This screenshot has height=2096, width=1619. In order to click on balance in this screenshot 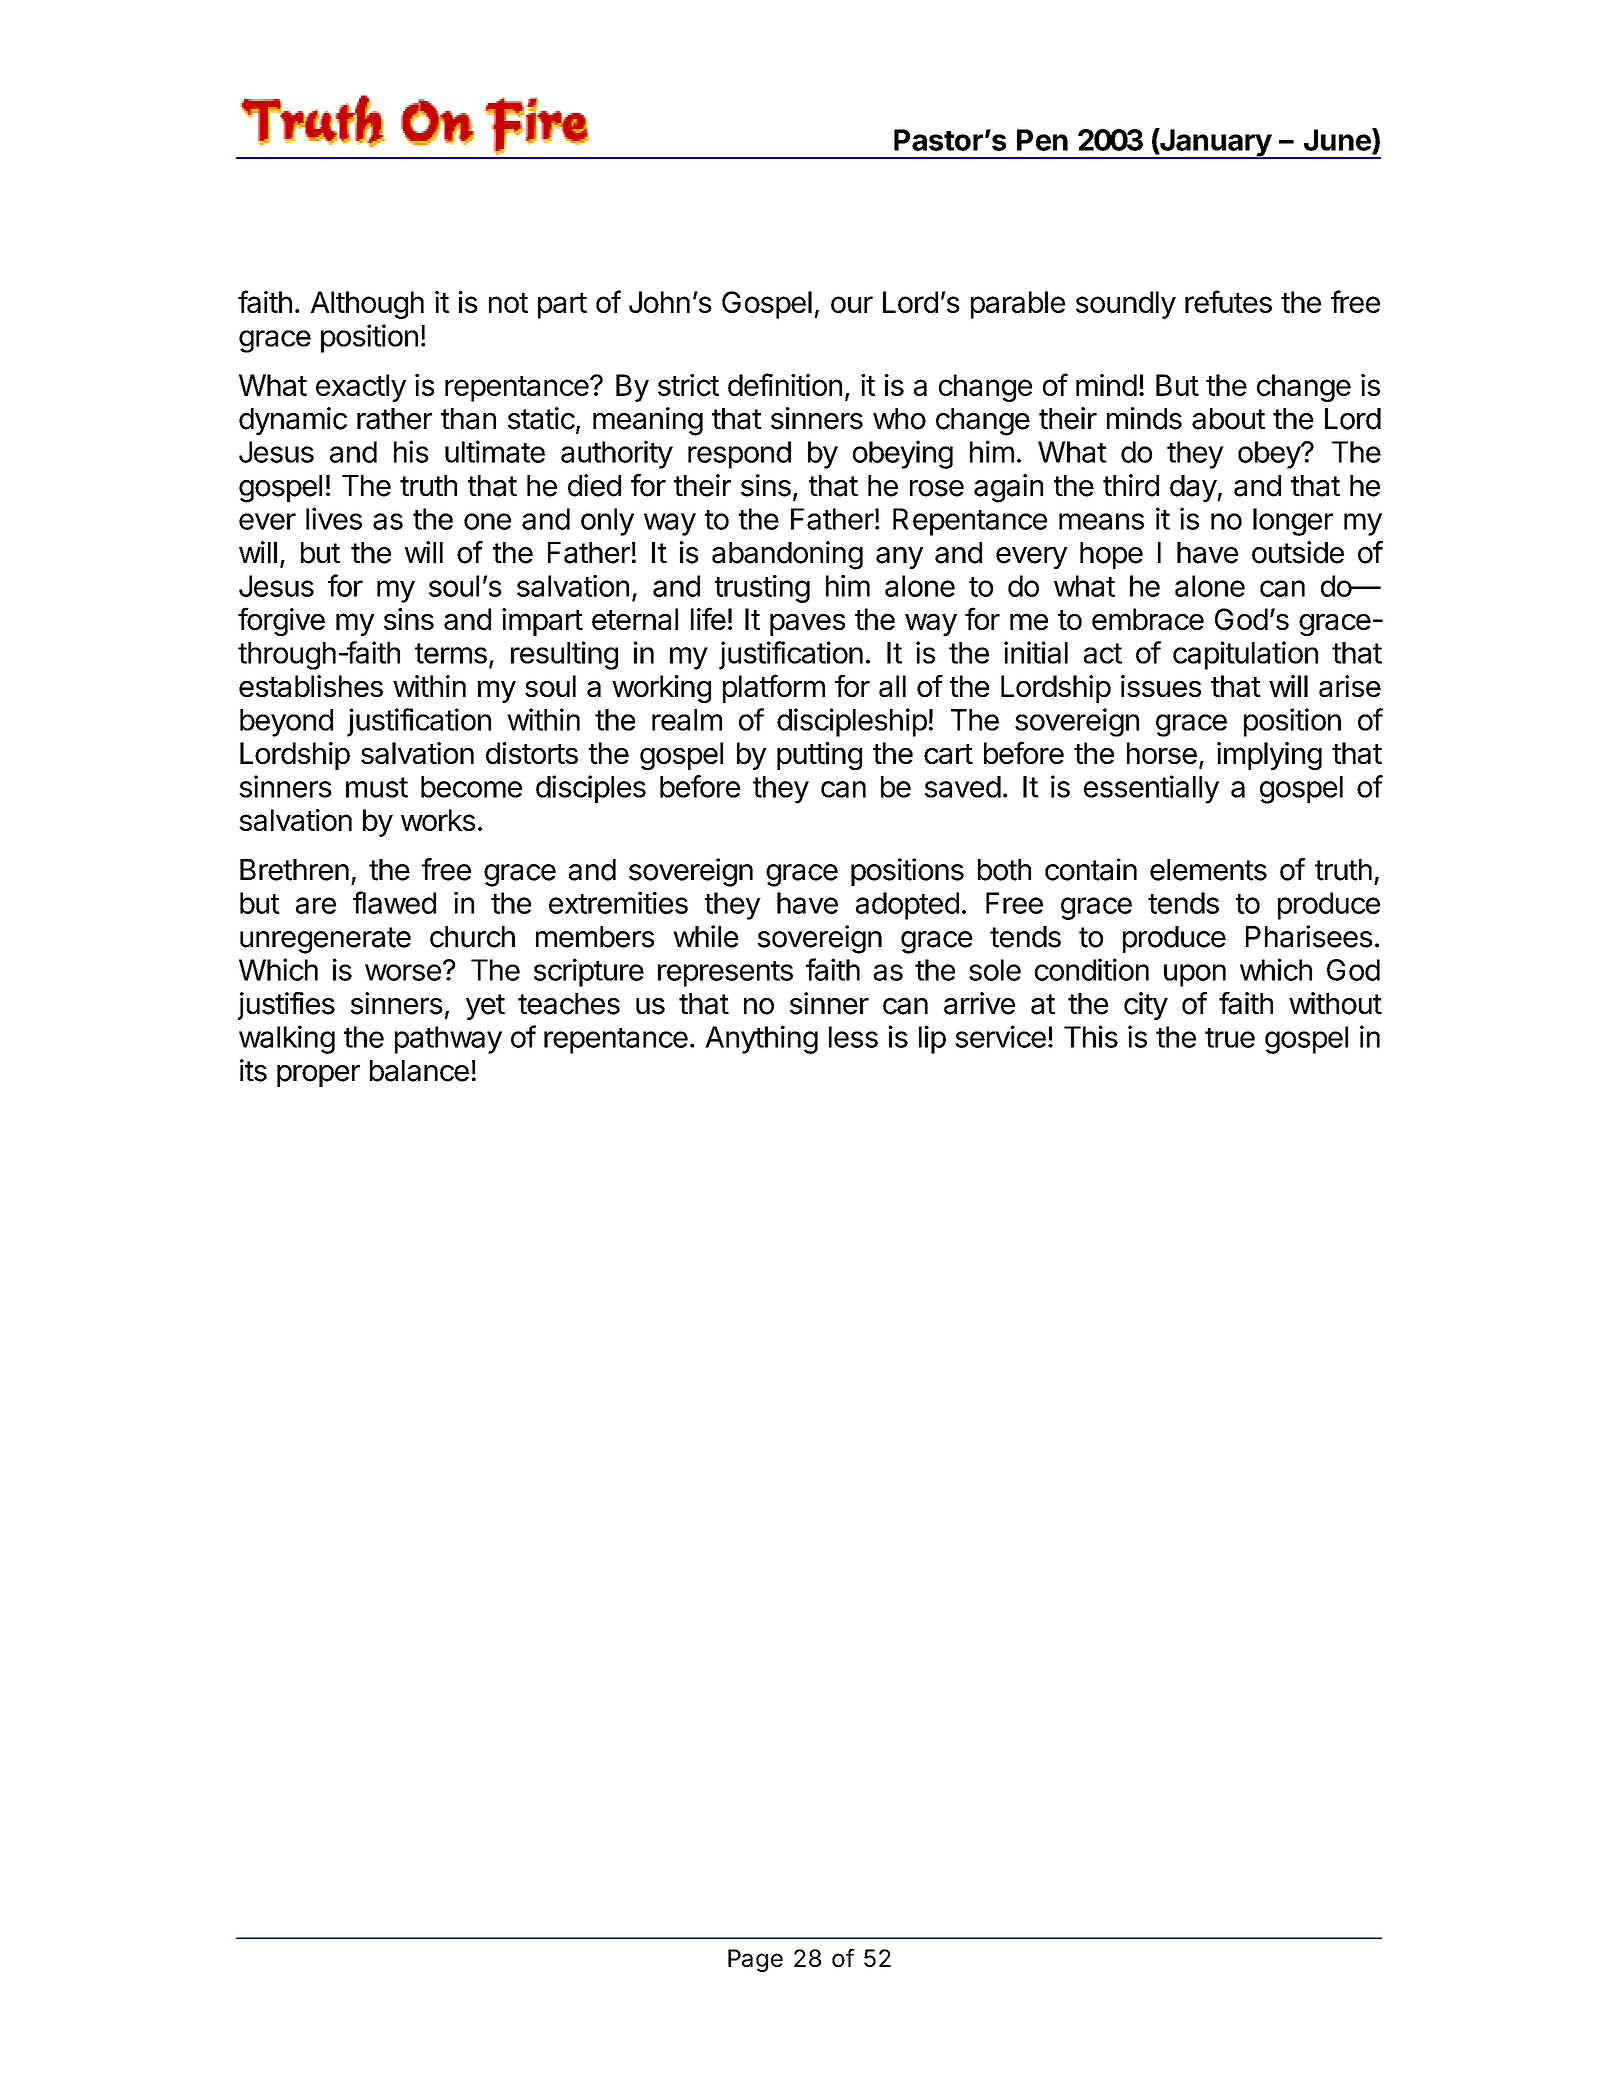, I will do `click(419, 1071)`.
